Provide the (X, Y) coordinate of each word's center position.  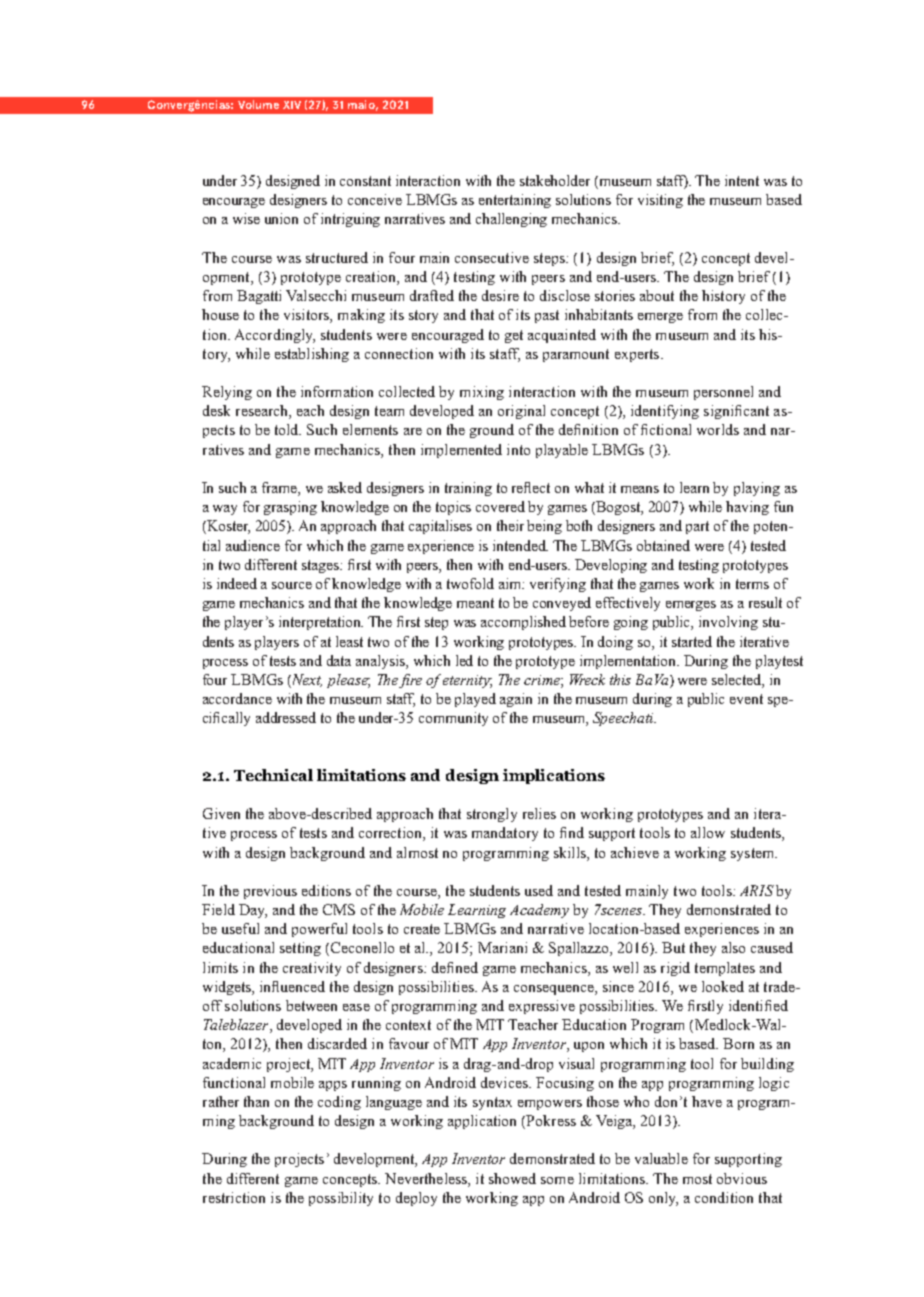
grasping (290, 508)
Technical (273, 775)
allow (708, 832)
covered (500, 506)
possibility (341, 1199)
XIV (292, 105)
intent (742, 180)
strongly (492, 815)
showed (512, 1178)
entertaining (515, 201)
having (747, 508)
